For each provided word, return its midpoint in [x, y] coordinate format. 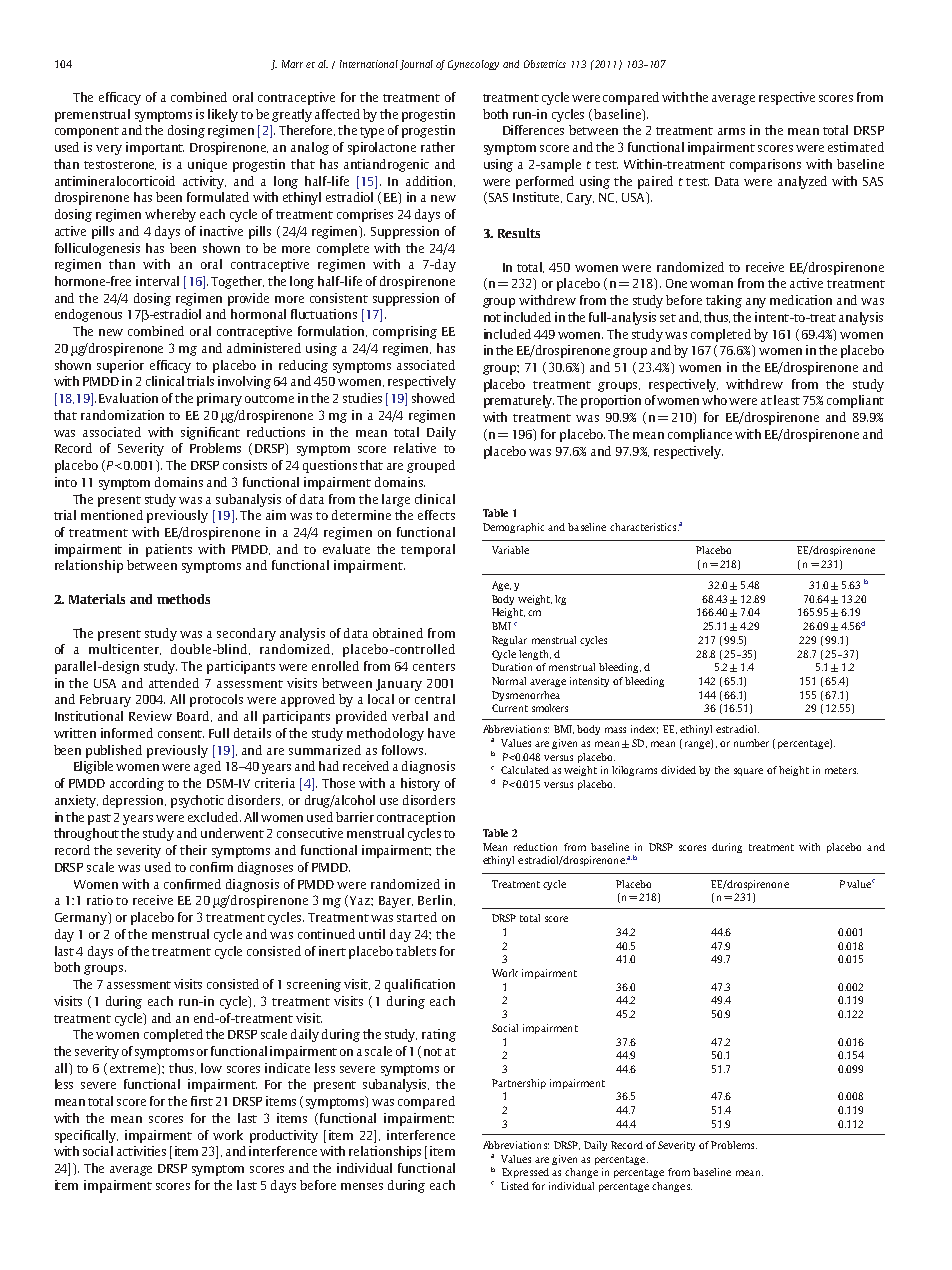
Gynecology [473, 65]
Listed [515, 1186]
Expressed [525, 1173]
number [751, 743]
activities [141, 1151]
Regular [509, 641]
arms [731, 131]
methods [183, 599]
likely [223, 115]
